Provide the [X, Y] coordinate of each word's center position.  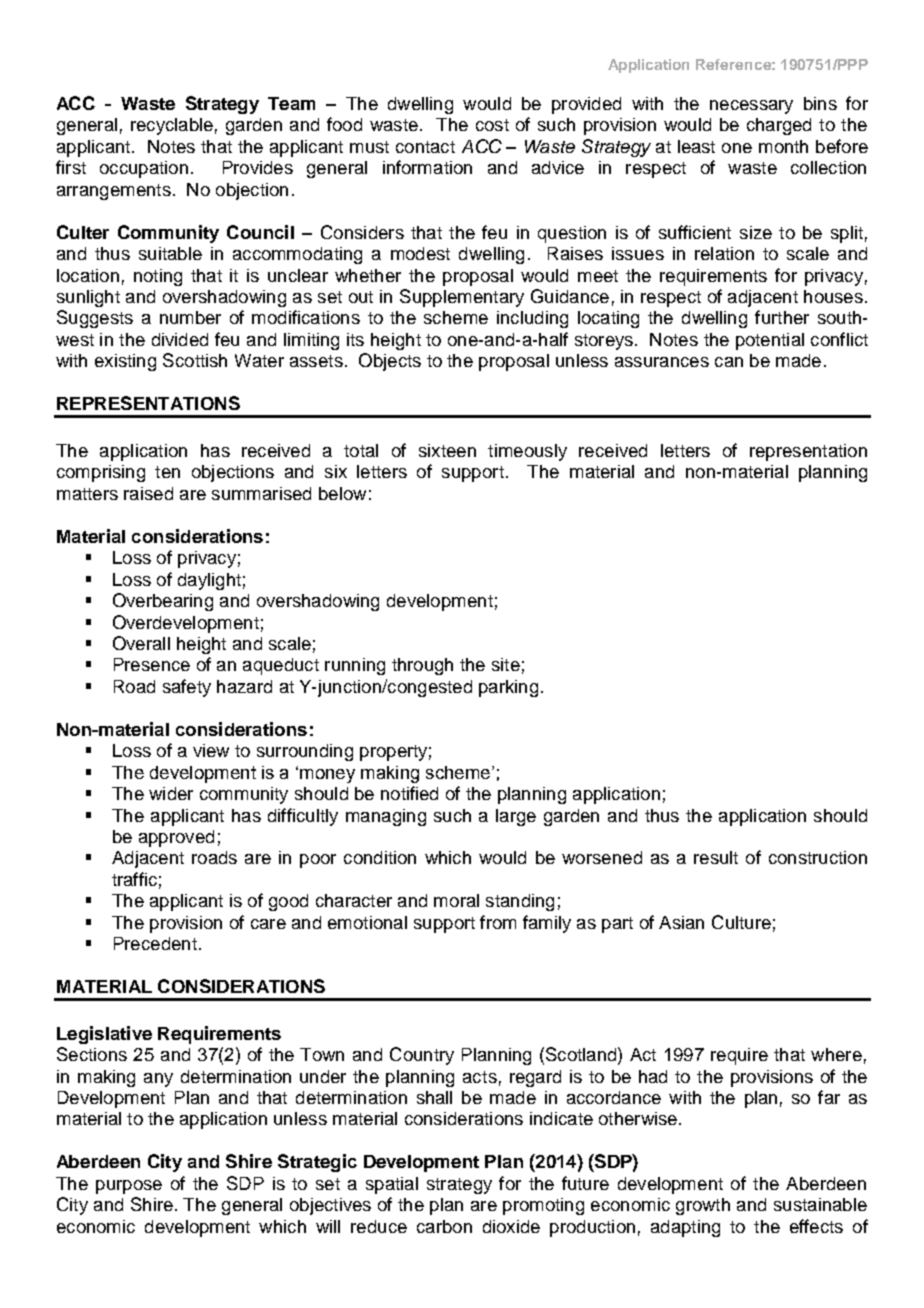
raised [148, 493]
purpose [129, 1187]
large [516, 817]
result [716, 857]
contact [425, 147]
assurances [662, 362]
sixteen [447, 450]
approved [176, 838]
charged [779, 126]
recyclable [172, 126]
